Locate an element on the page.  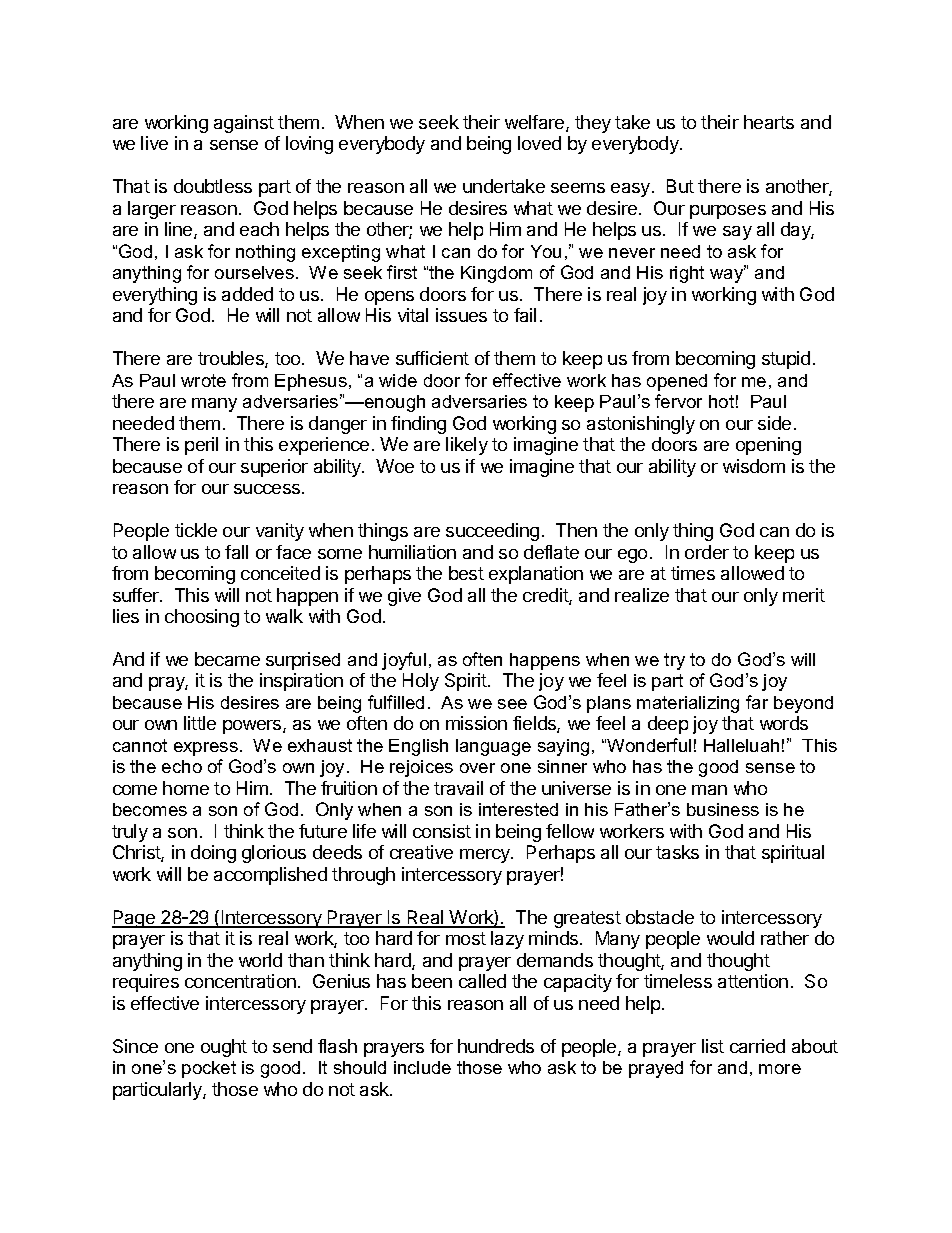
hearts is located at coordinates (769, 122).
